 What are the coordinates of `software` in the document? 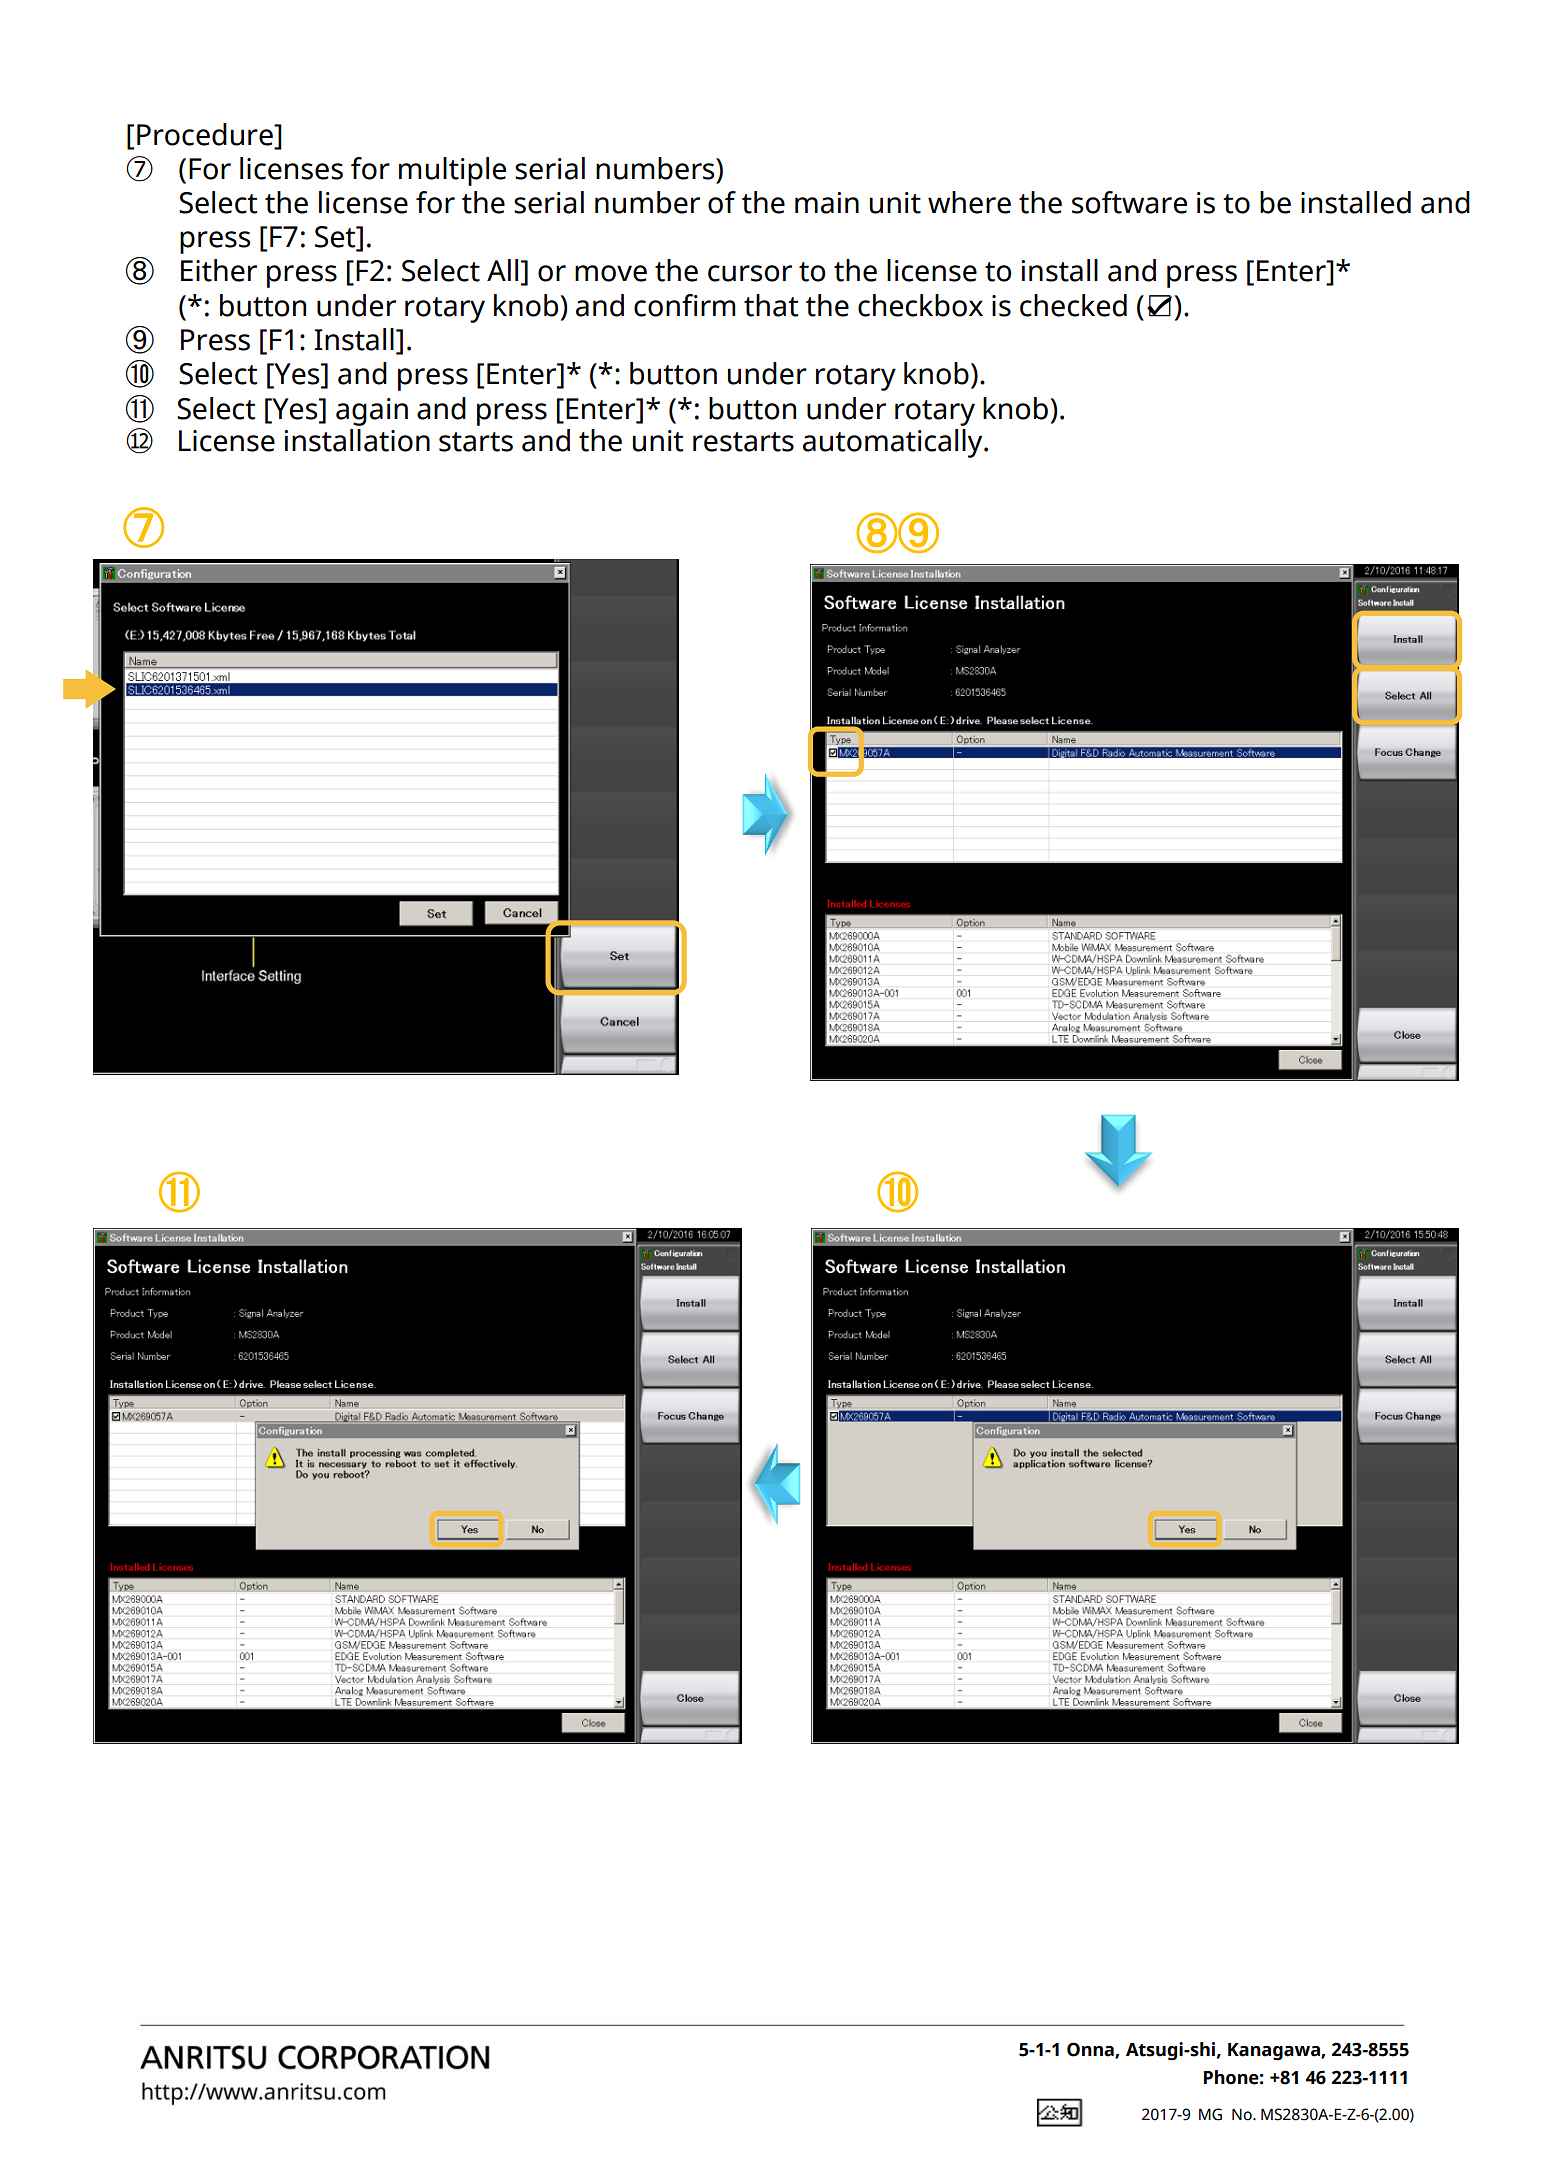 It's located at (1129, 202).
